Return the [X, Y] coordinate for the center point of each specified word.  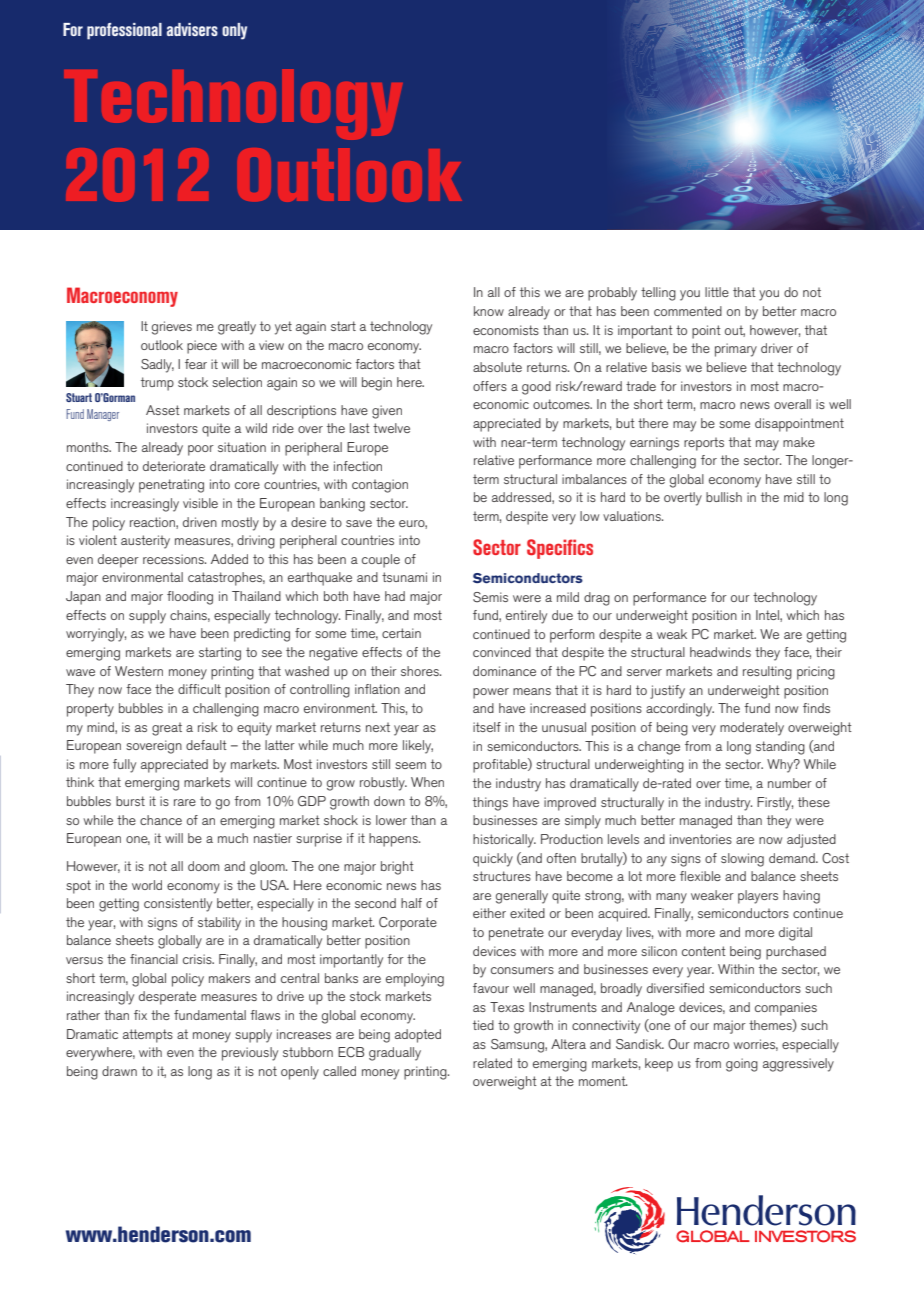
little [717, 292]
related [492, 1063]
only [234, 31]
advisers [192, 29]
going [742, 1065]
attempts [148, 1036]
